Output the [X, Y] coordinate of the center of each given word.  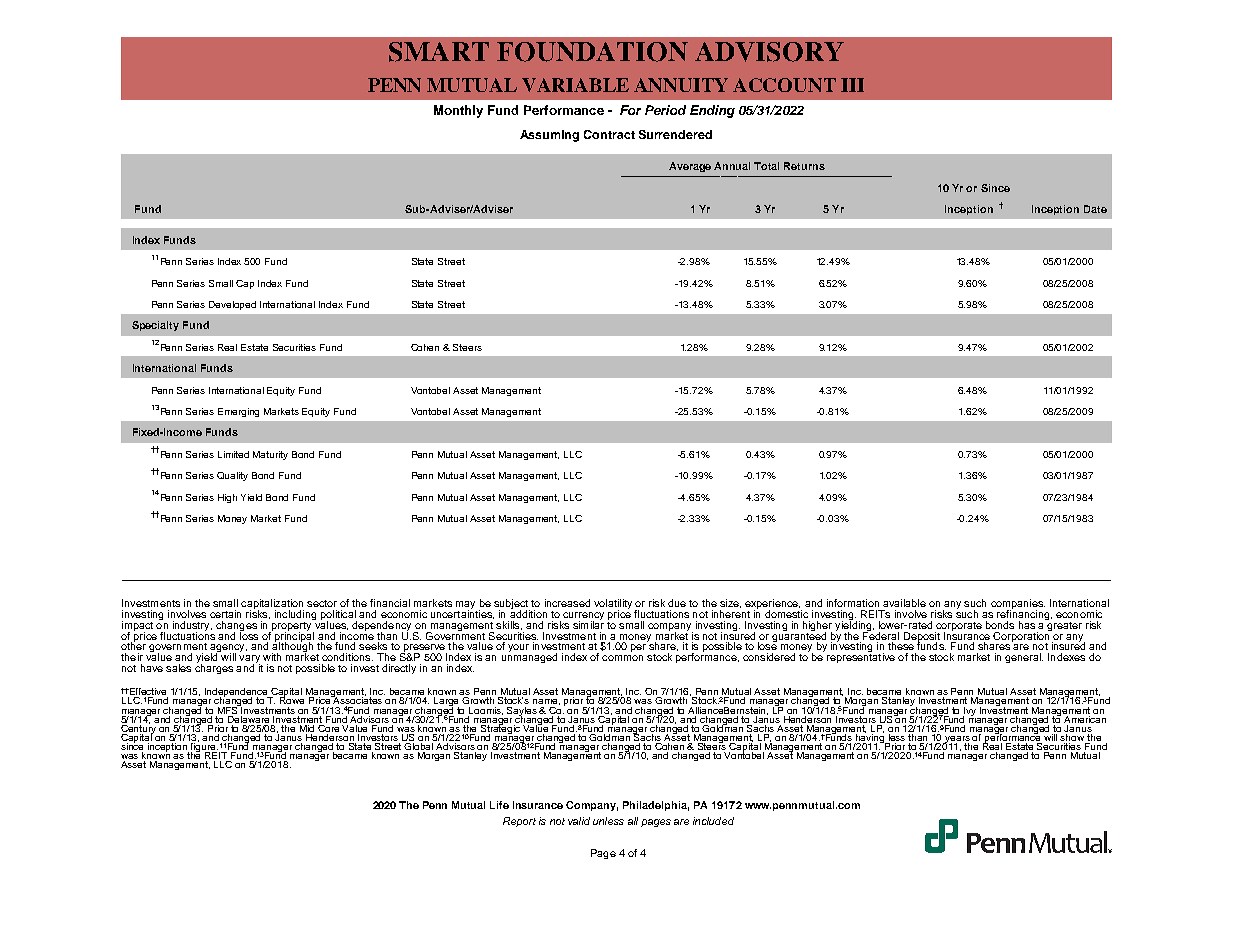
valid [579, 821]
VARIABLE [575, 85]
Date [1095, 209]
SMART [439, 52]
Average [690, 167]
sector [322, 603]
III [852, 85]
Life [499, 805]
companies [1018, 605]
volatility [613, 605]
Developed [232, 305]
